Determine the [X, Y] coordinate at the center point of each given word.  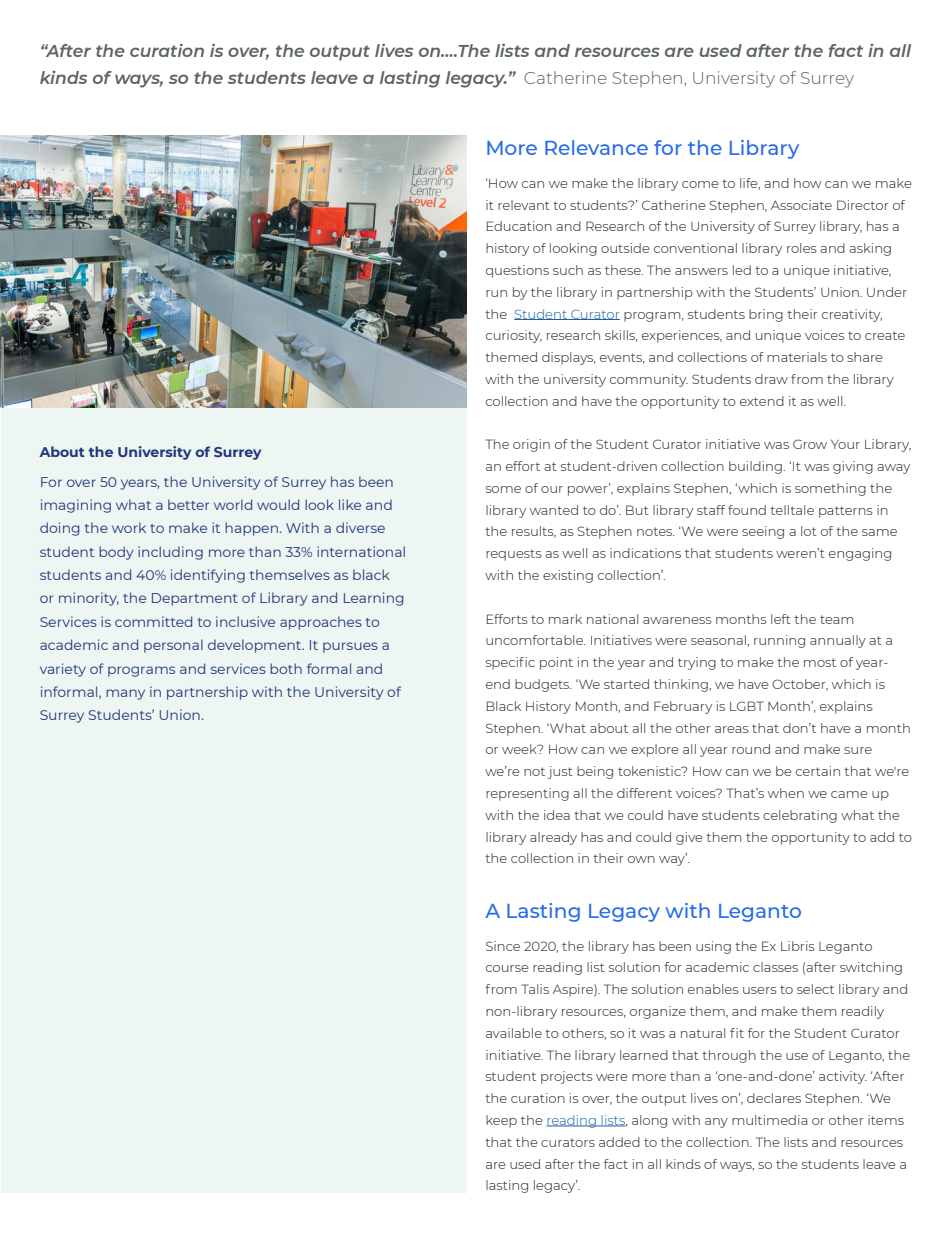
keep [501, 1121]
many [125, 694]
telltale [792, 510]
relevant [524, 205]
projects [567, 1077]
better [188, 504]
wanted [554, 510]
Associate [801, 205]
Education [519, 226]
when [786, 793]
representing [527, 794]
